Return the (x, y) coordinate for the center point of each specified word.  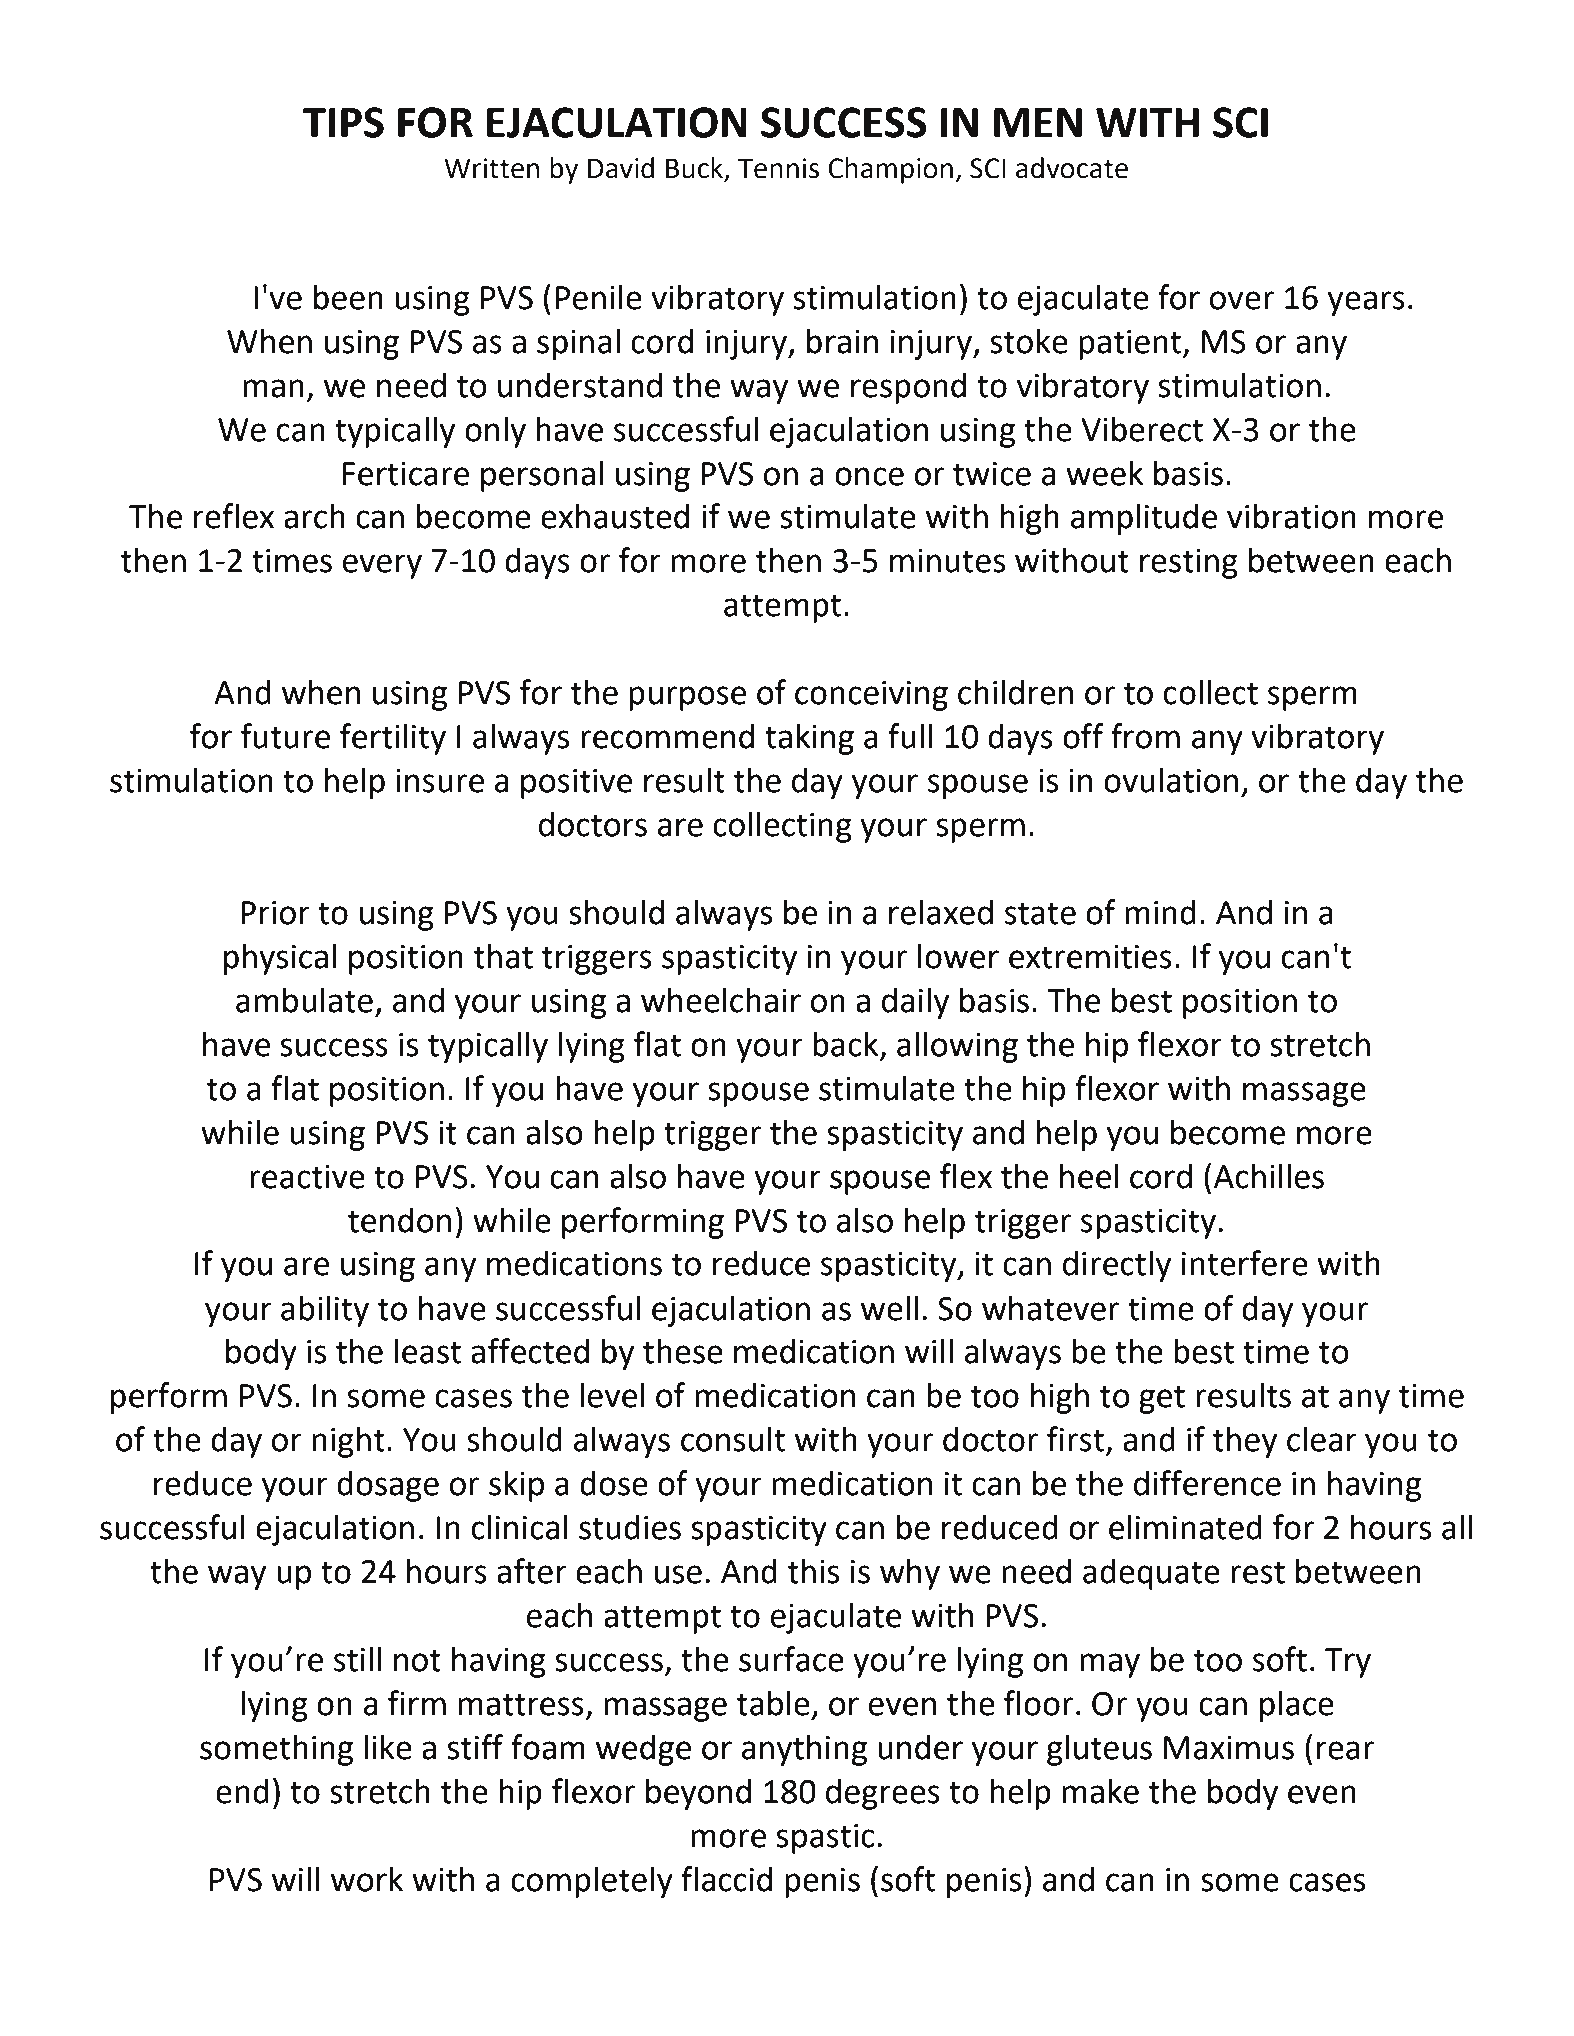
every (382, 566)
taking (809, 739)
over (1242, 300)
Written (491, 168)
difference (1207, 1483)
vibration (1291, 516)
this (813, 1571)
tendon (399, 1220)
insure (440, 781)
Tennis (778, 168)
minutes (947, 561)
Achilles (1269, 1176)
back (847, 1045)
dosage (388, 1486)
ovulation (1171, 780)
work (367, 1879)
